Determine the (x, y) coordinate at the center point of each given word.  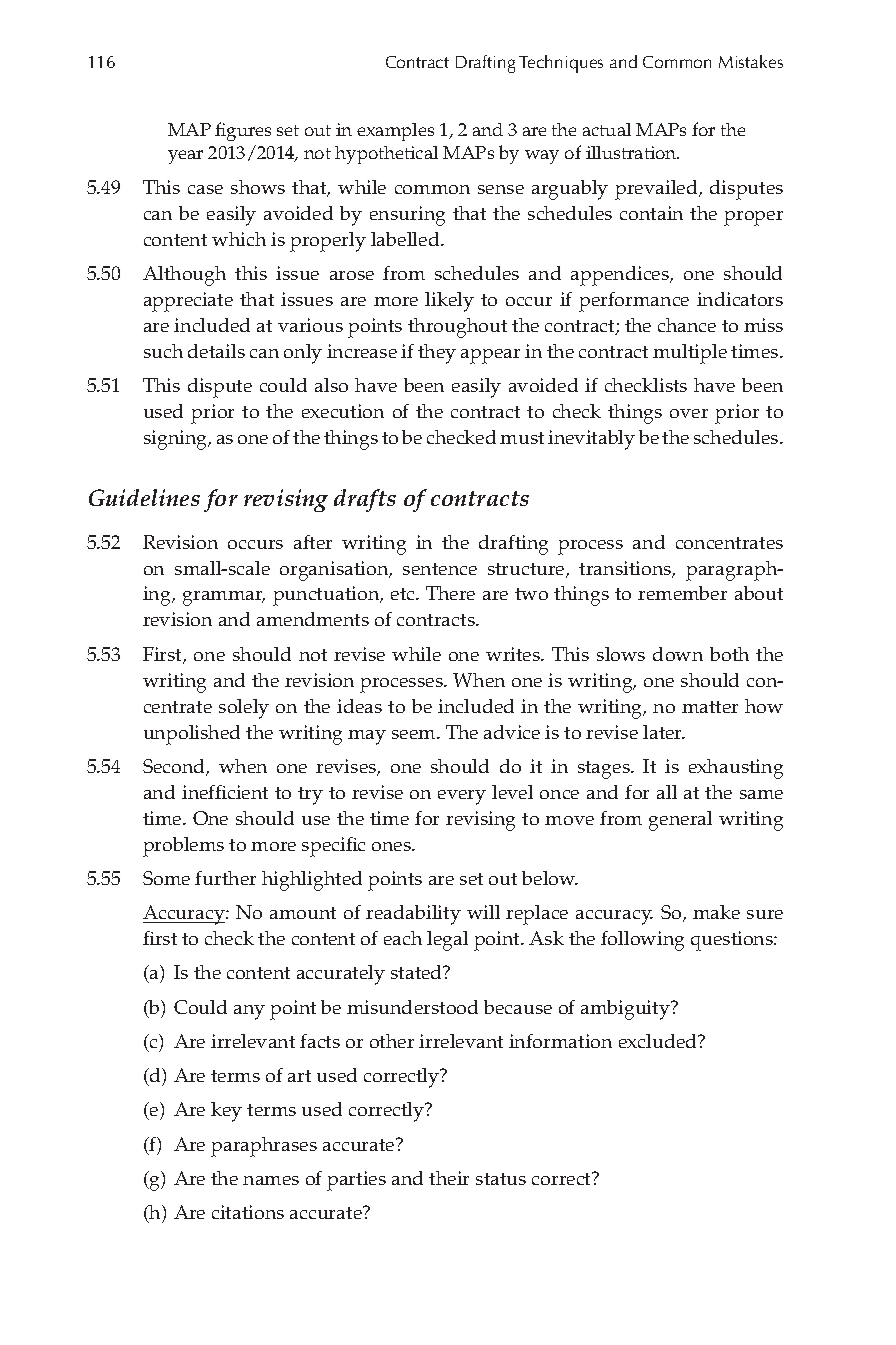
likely (449, 302)
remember (682, 593)
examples (395, 132)
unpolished (192, 735)
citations (248, 1212)
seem (415, 734)
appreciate (188, 302)
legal (447, 941)
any (249, 1012)
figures (243, 131)
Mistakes (751, 61)
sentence (440, 569)
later (664, 732)
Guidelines (144, 497)
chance (687, 325)
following (642, 941)
